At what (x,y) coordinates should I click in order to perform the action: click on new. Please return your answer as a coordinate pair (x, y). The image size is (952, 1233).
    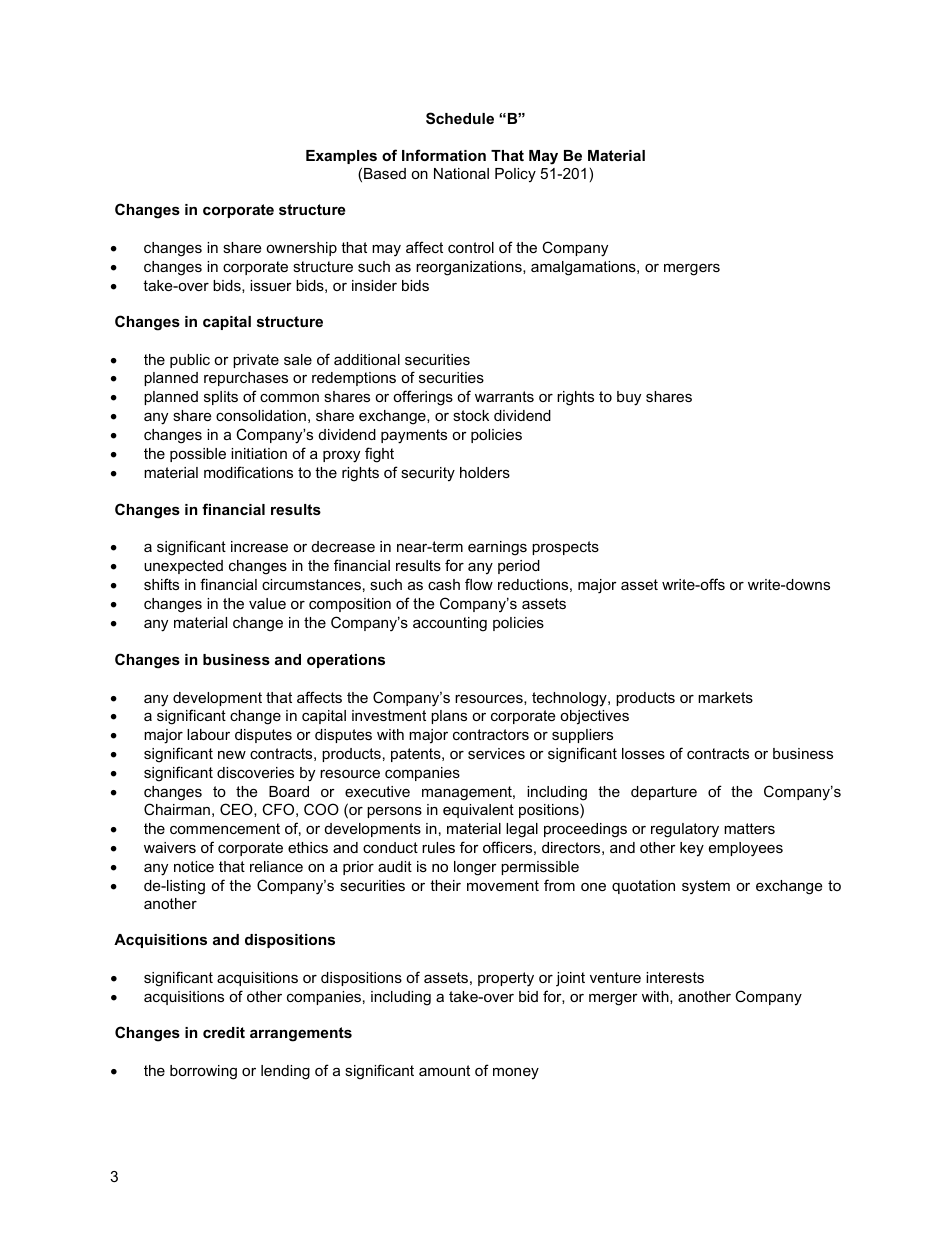
    Looking at the image, I should click on (232, 755).
